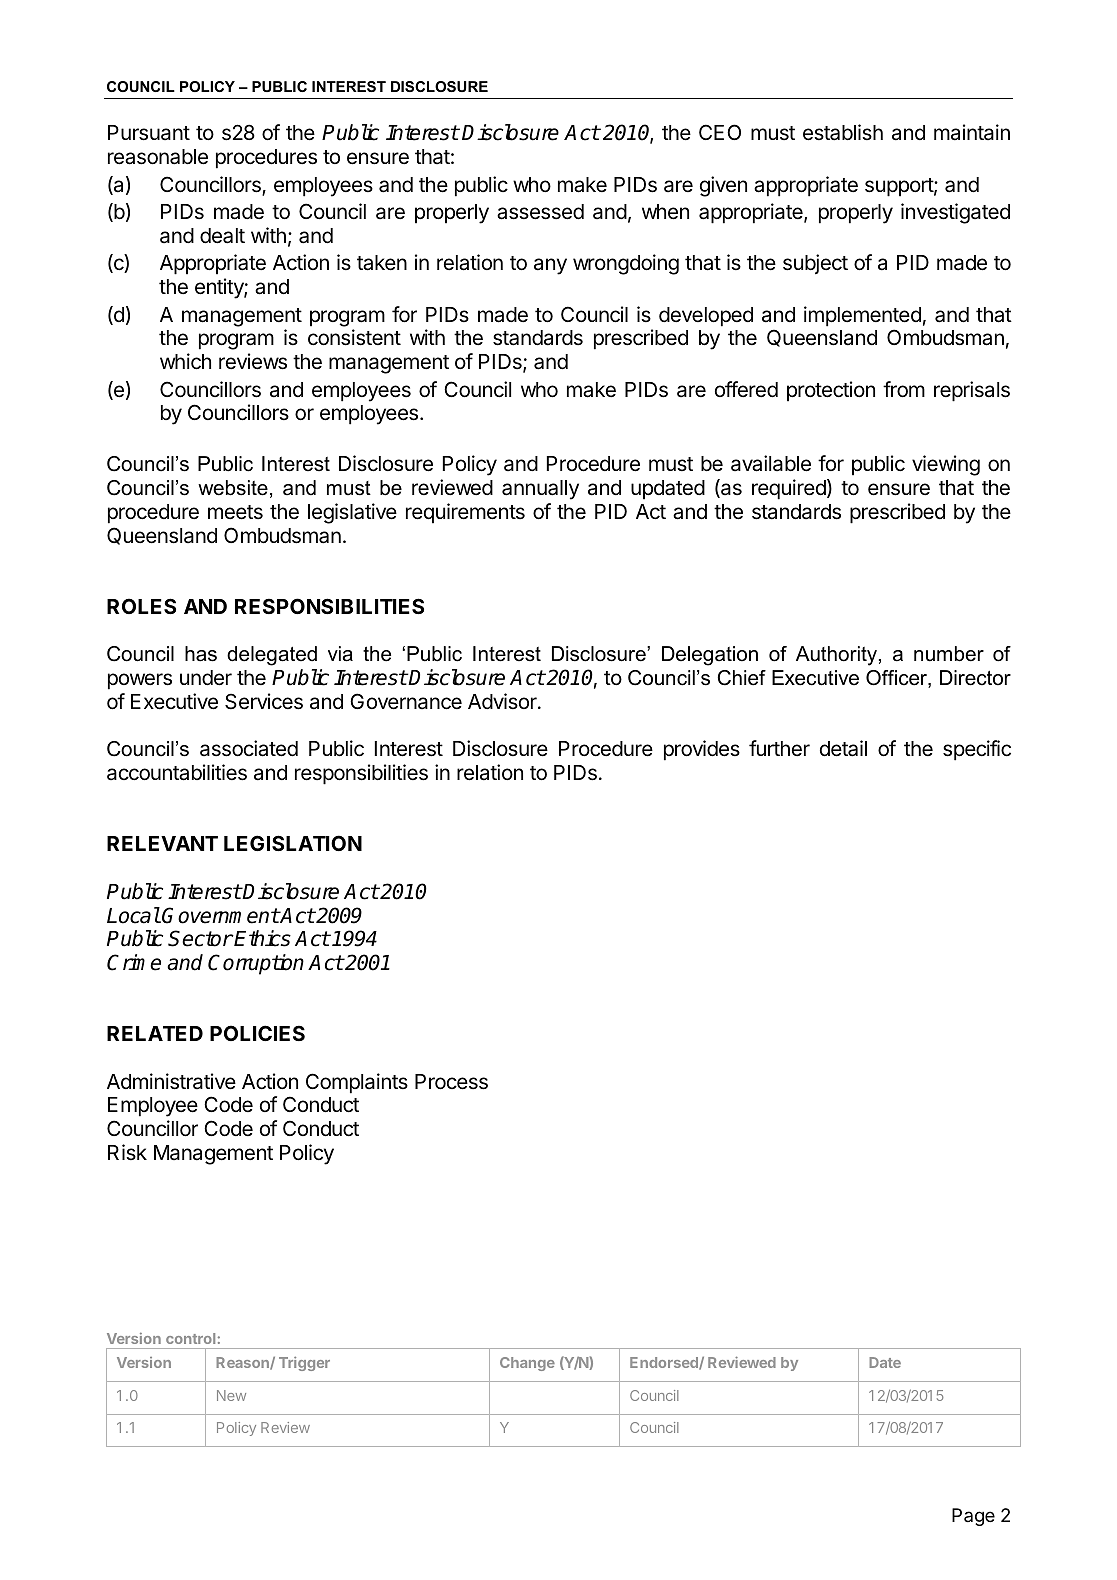 The height and width of the screenshot is (1580, 1117). Describe the element at coordinates (843, 132) in the screenshot. I see `establish` at that location.
